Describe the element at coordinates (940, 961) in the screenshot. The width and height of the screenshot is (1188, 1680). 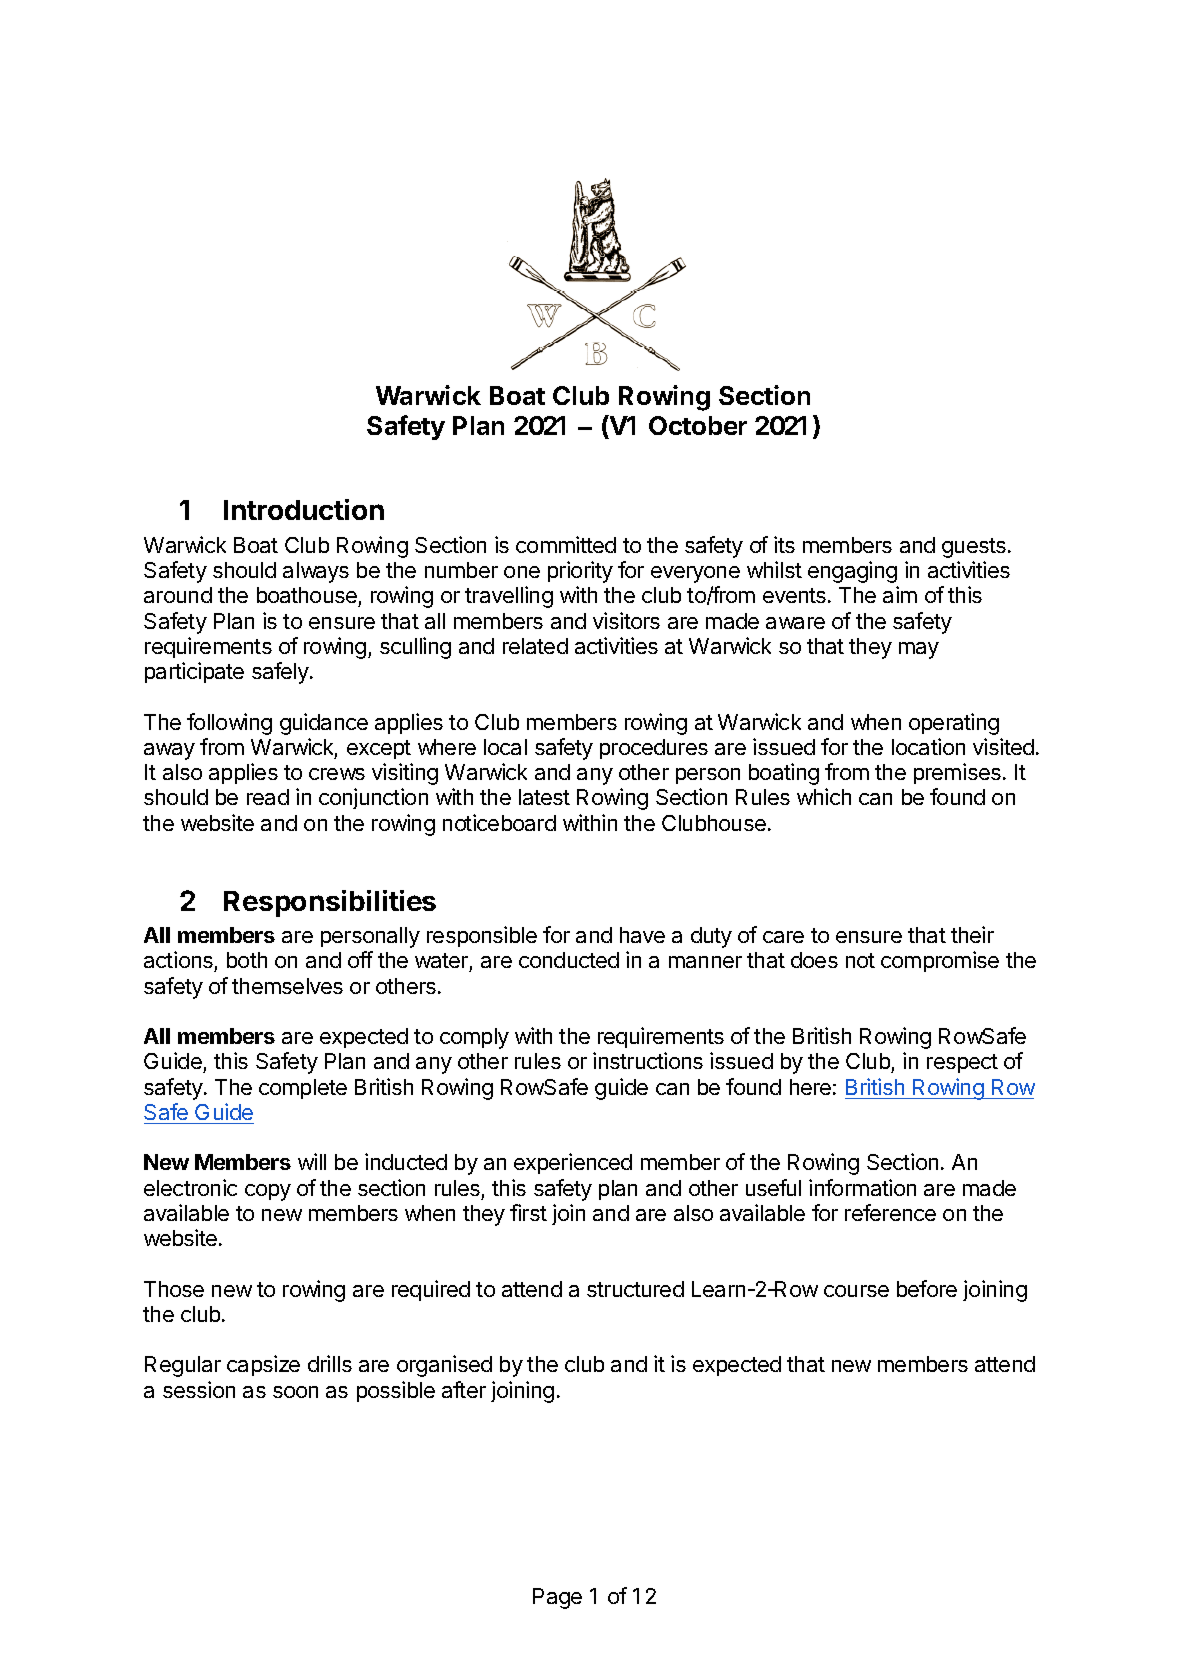
I see `compromise` at that location.
